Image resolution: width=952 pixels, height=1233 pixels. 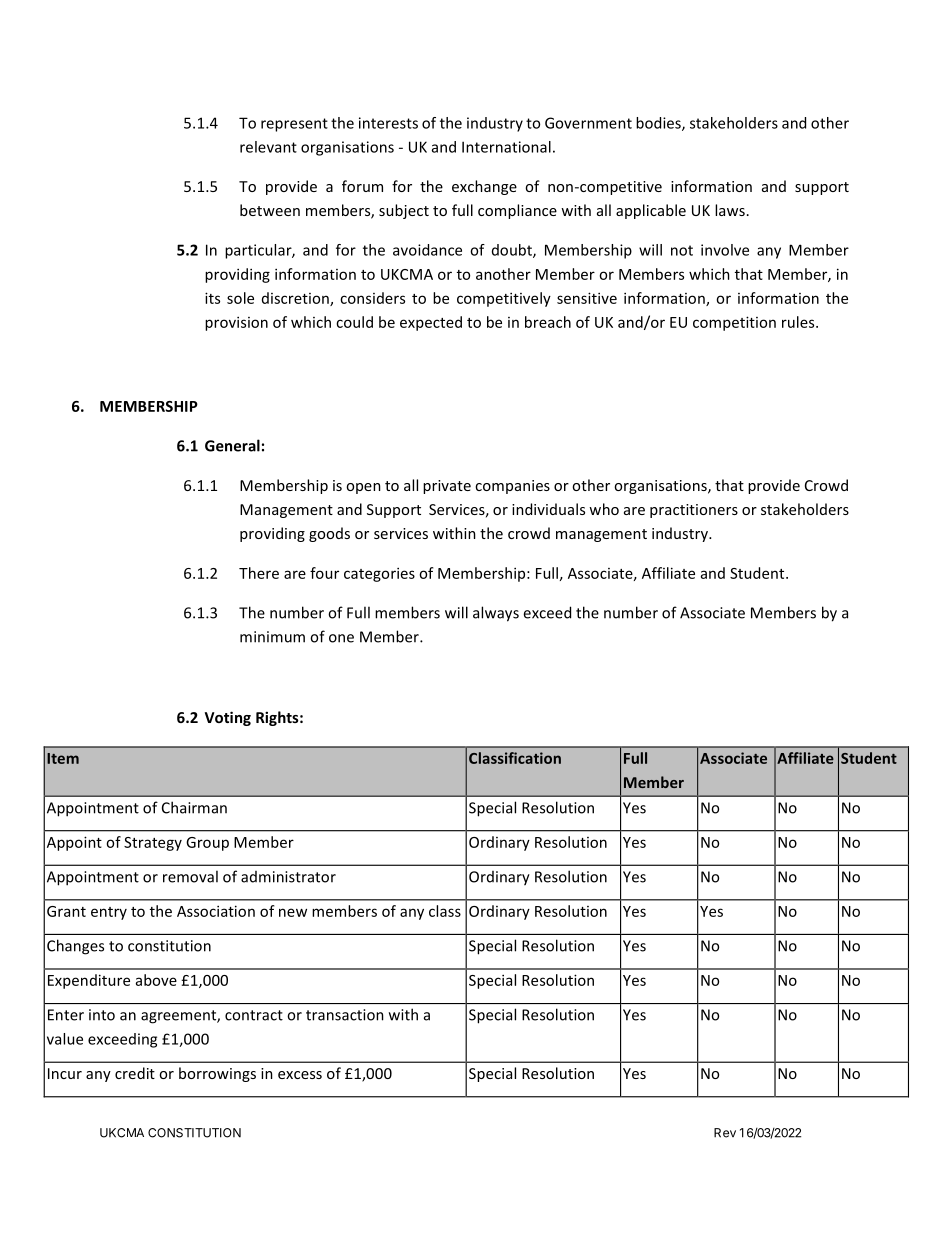 I want to click on relevant, so click(x=268, y=147).
